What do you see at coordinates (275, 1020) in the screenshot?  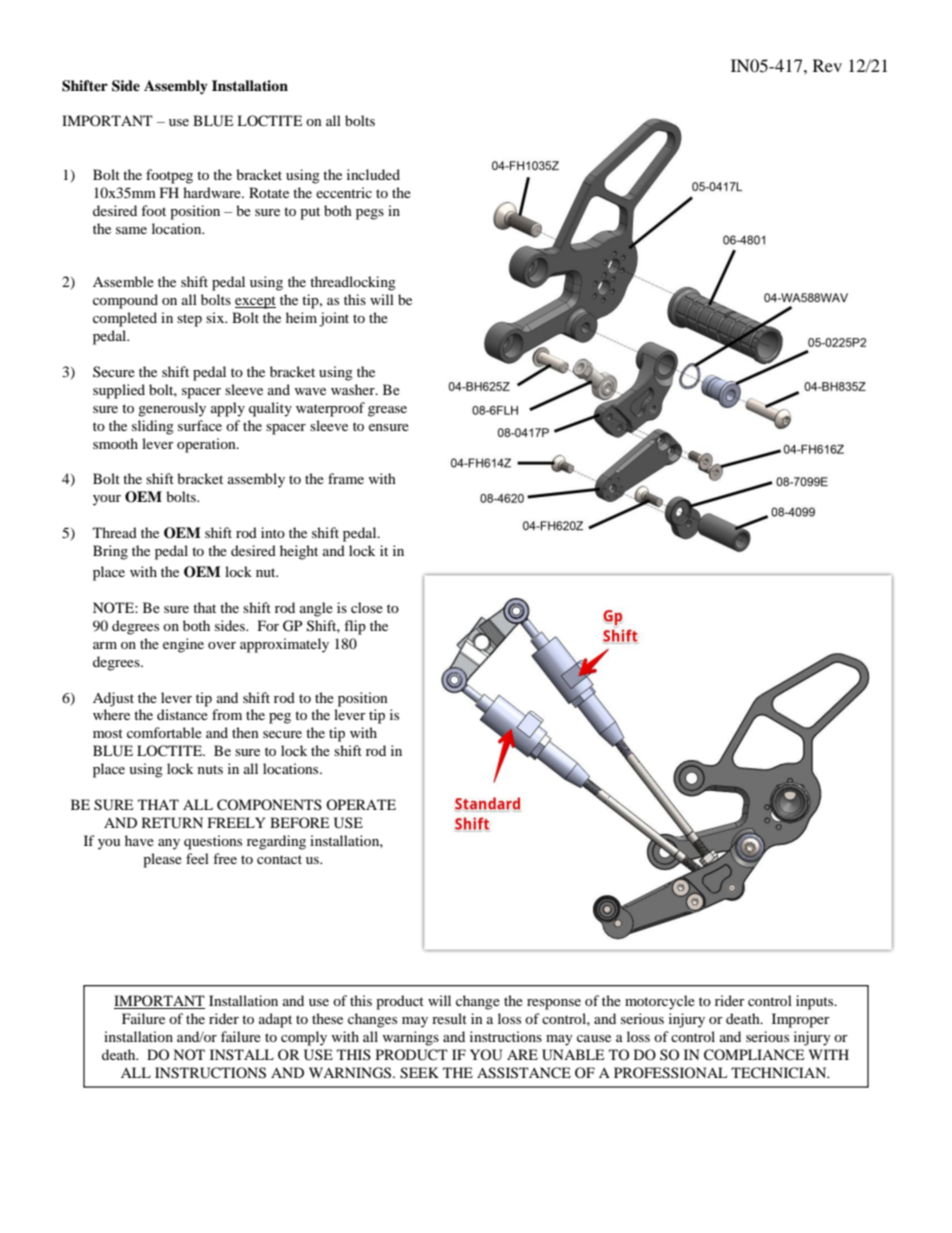 I see `adapt` at bounding box center [275, 1020].
